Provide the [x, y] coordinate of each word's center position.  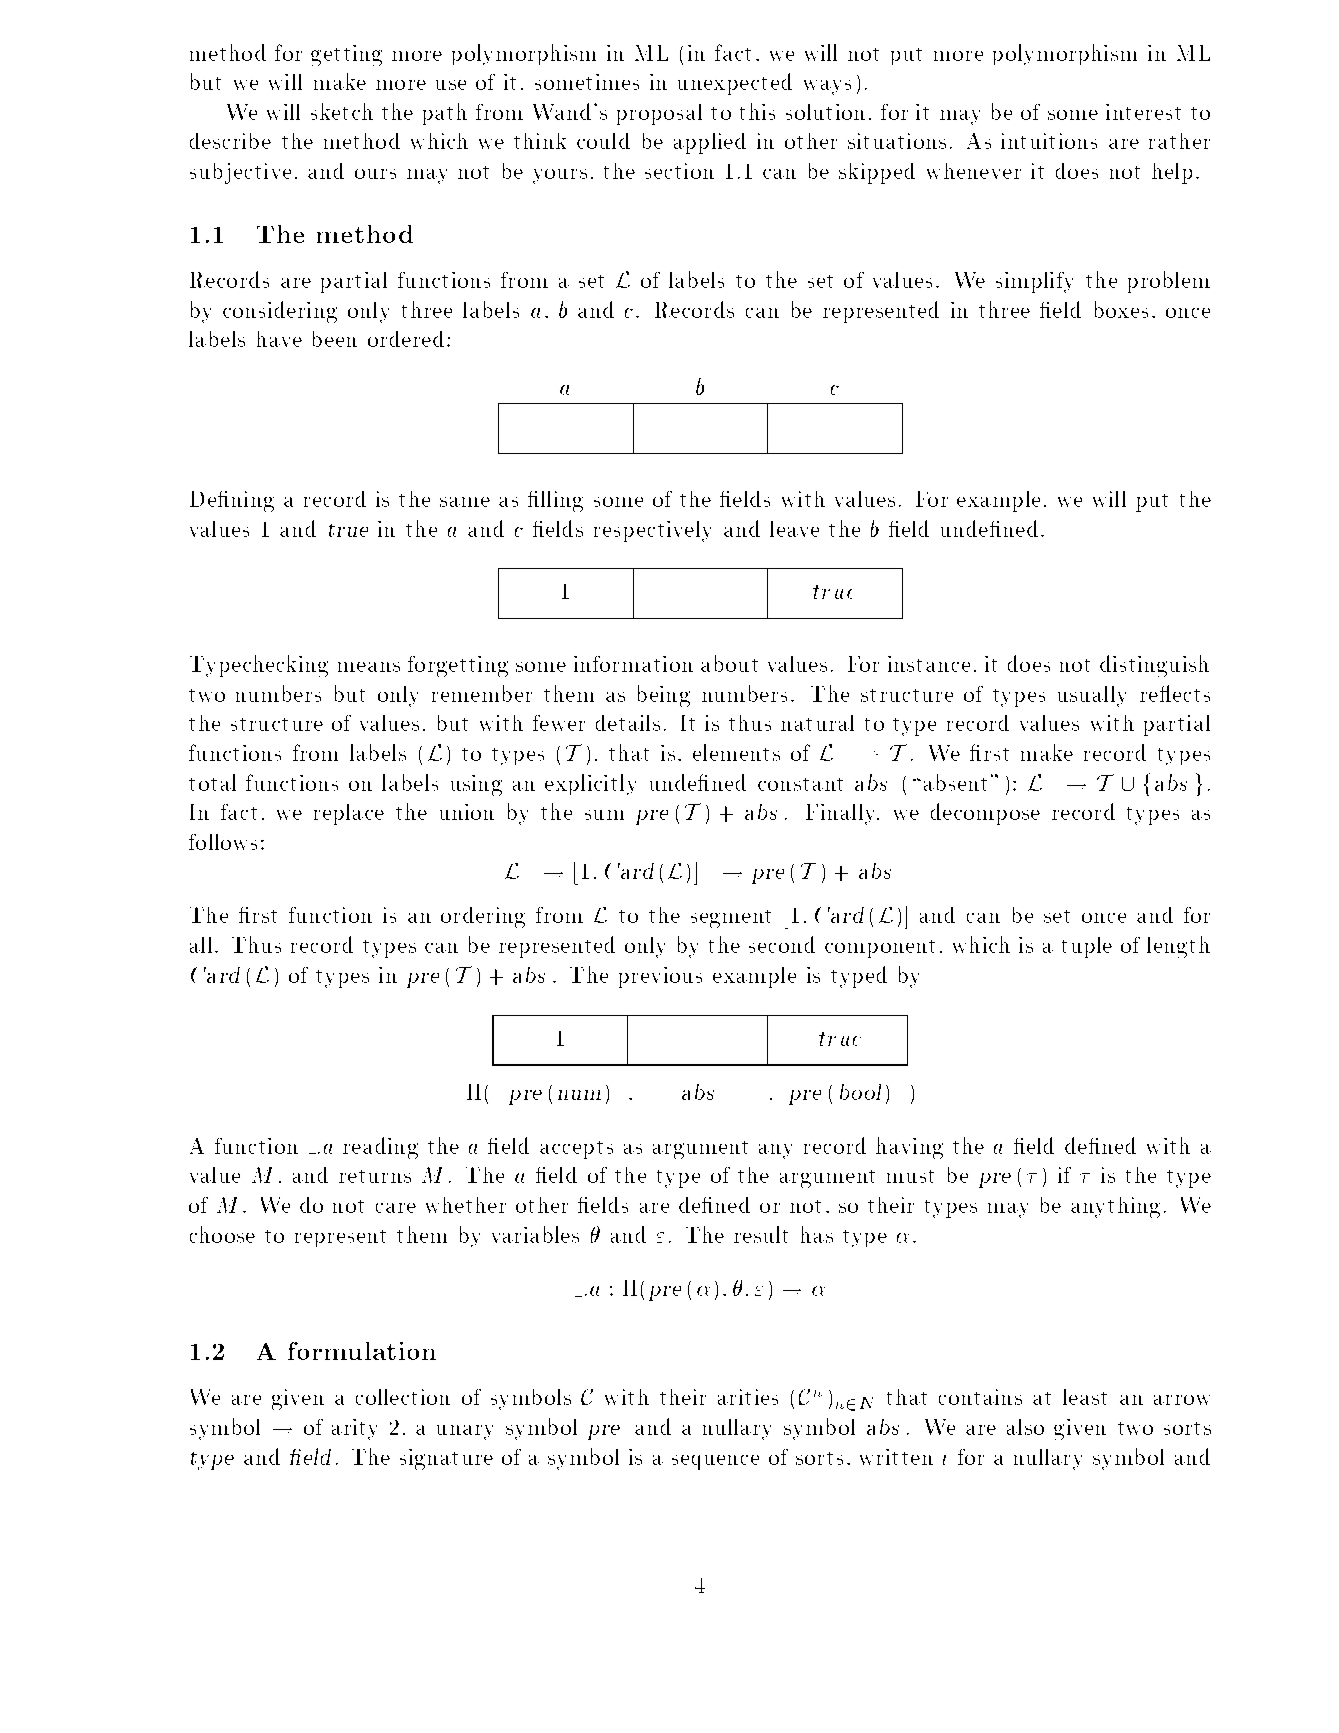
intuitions [1049, 141]
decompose [985, 814]
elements [736, 752]
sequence [715, 1462]
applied [710, 143]
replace [349, 814]
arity [354, 1429]
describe [230, 141]
